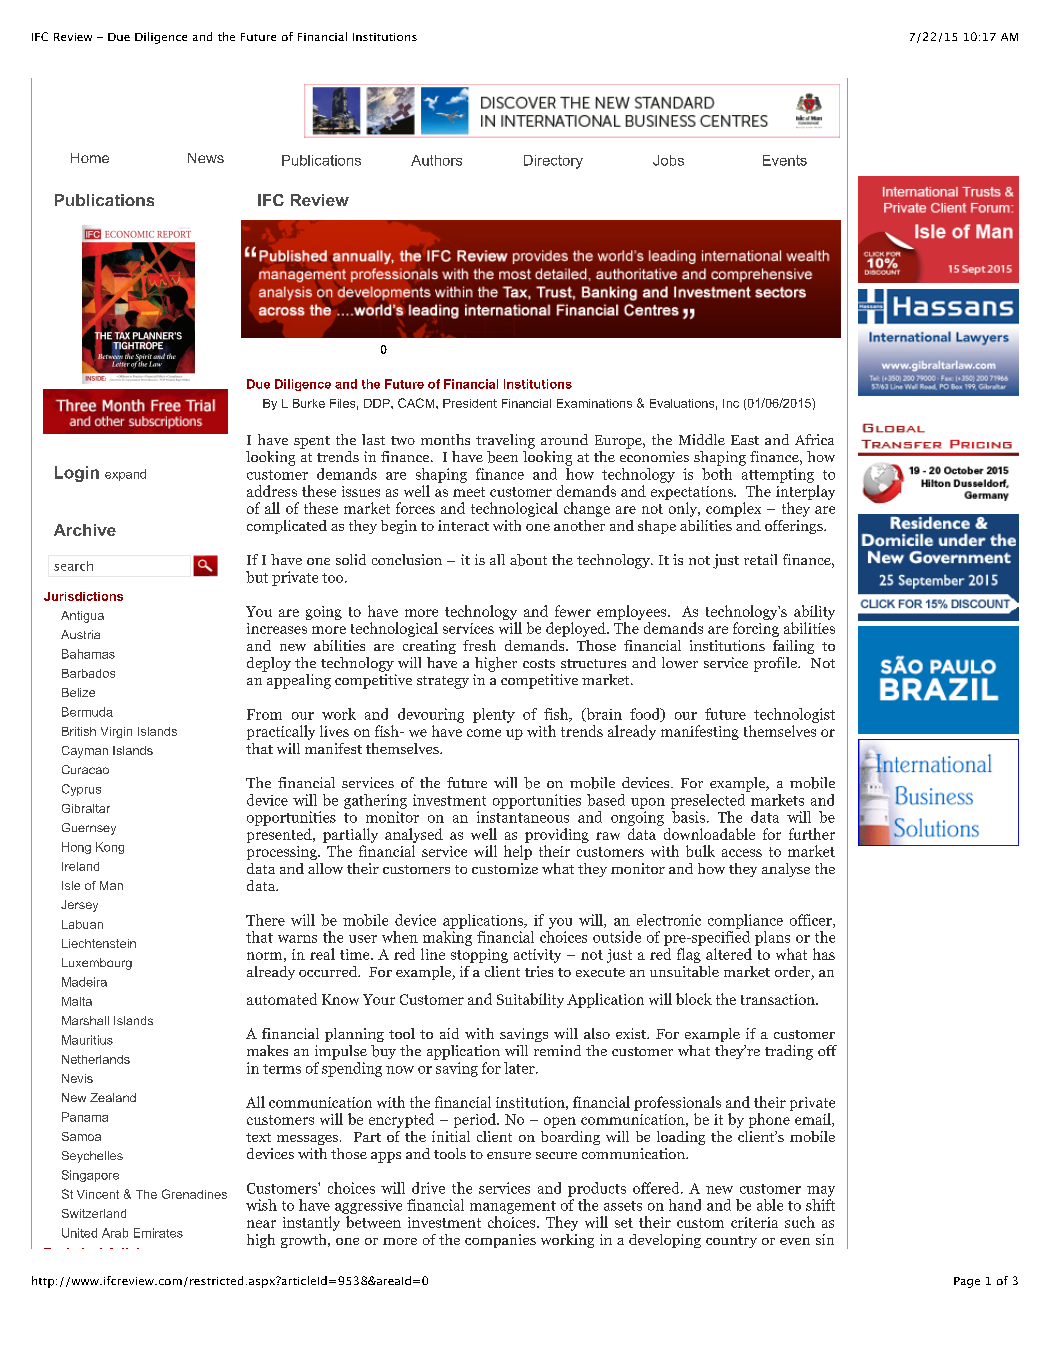  What do you see at coordinates (553, 162) in the screenshot?
I see `Directory` at bounding box center [553, 162].
